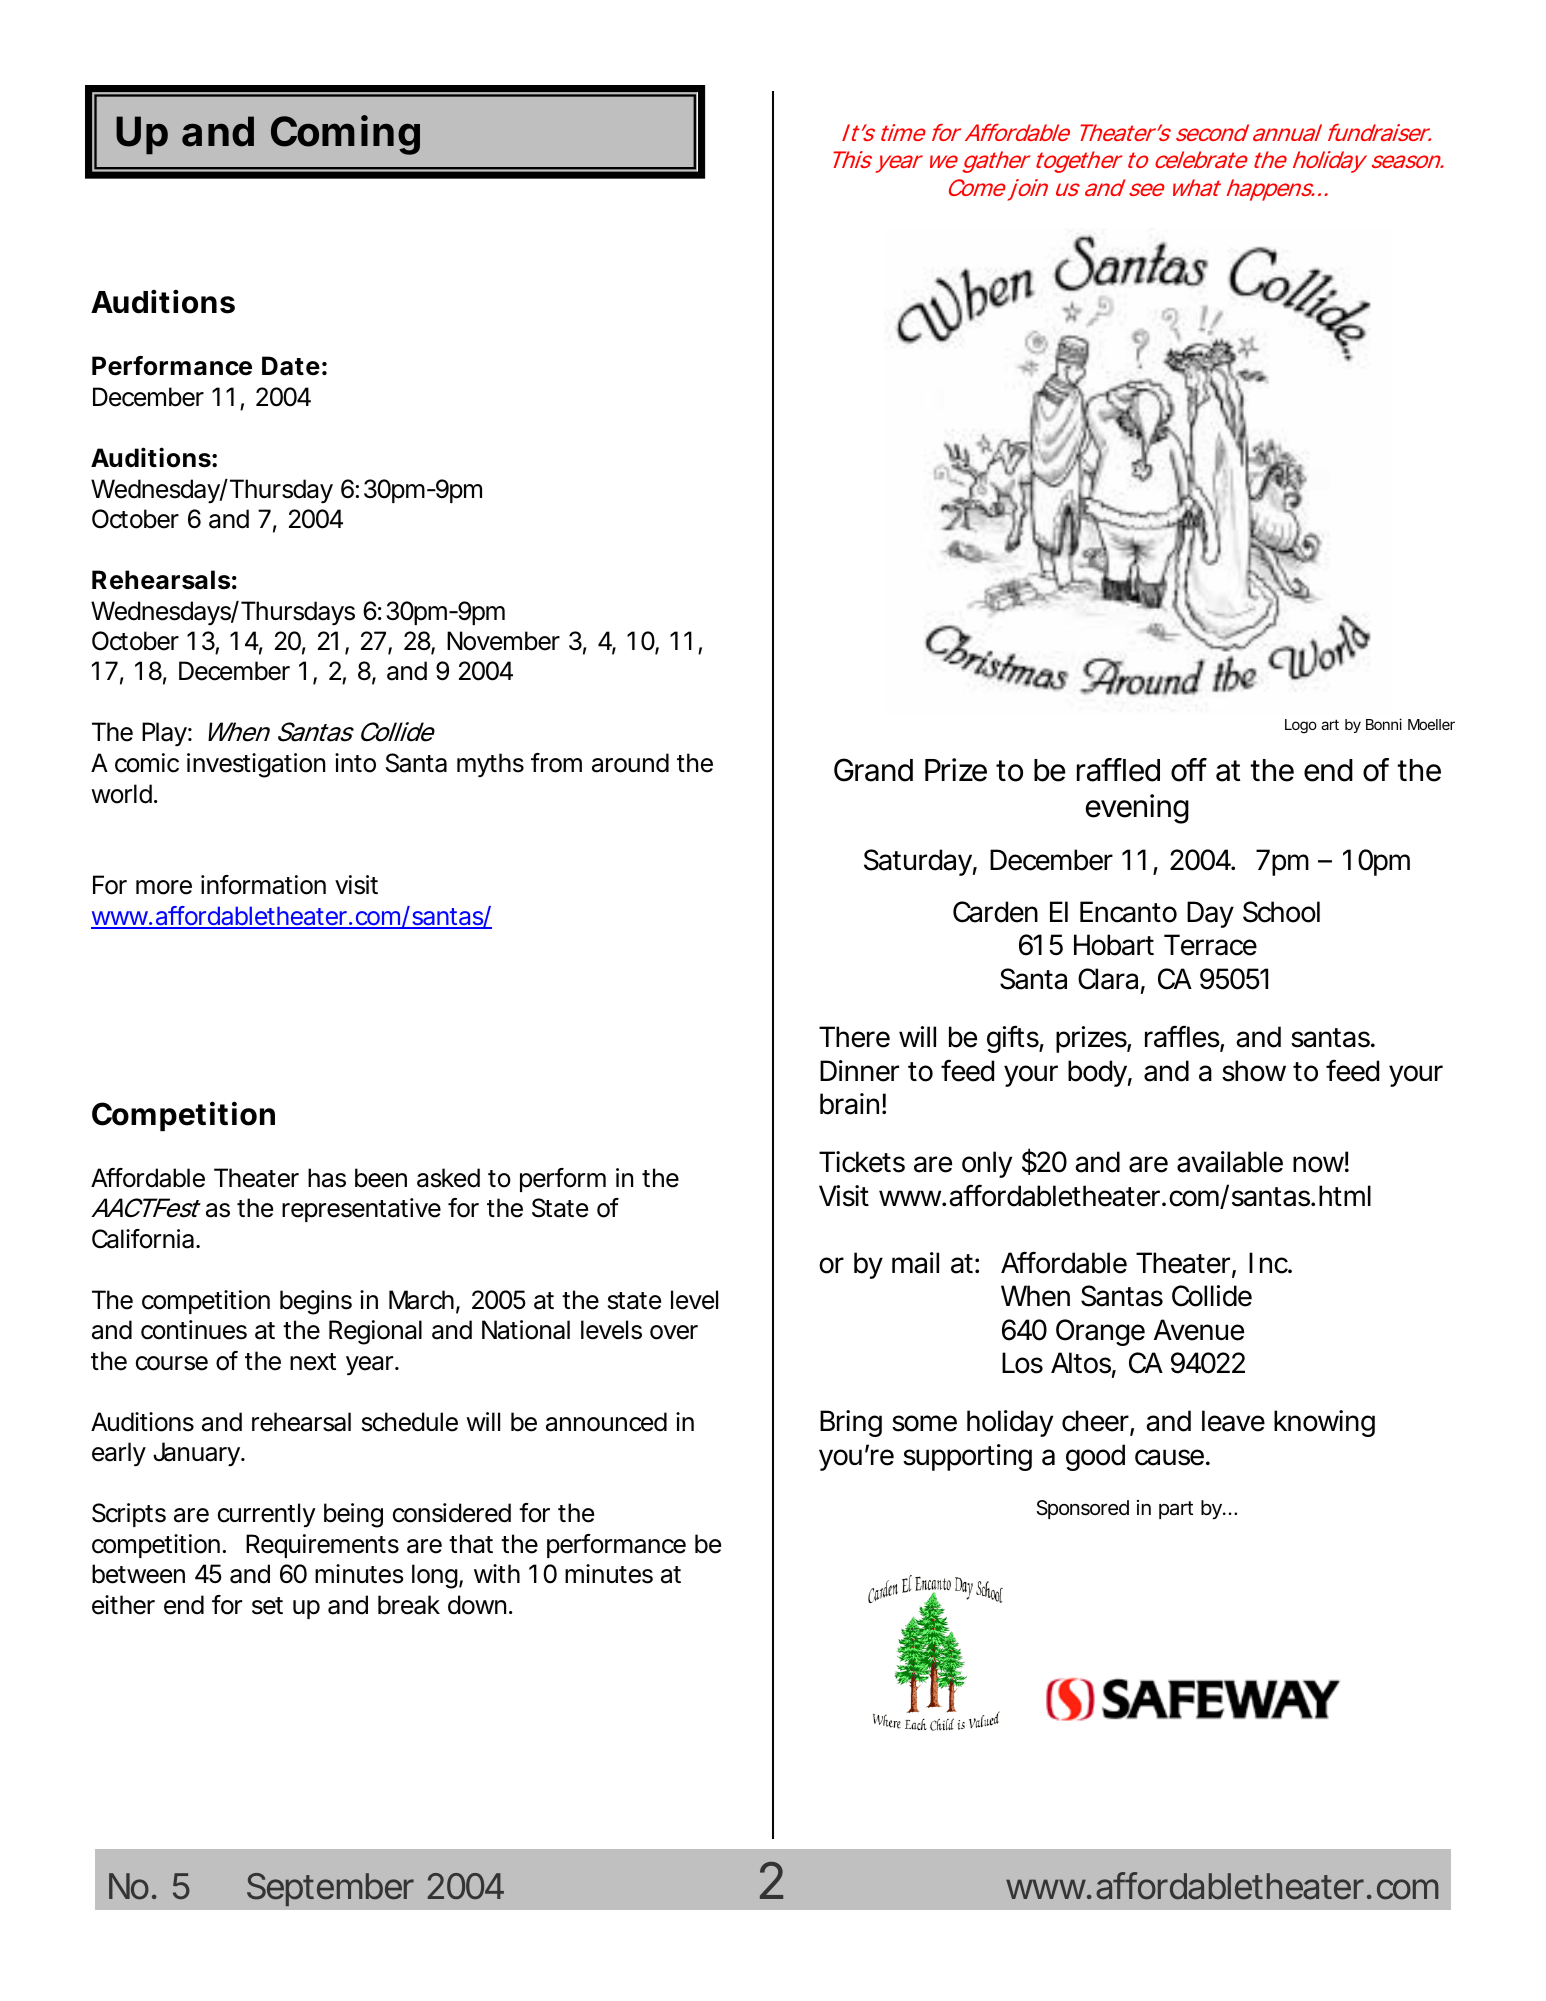 This document has height=2001, width=1546. What do you see at coordinates (862, 1162) in the document?
I see `Tickets` at bounding box center [862, 1162].
